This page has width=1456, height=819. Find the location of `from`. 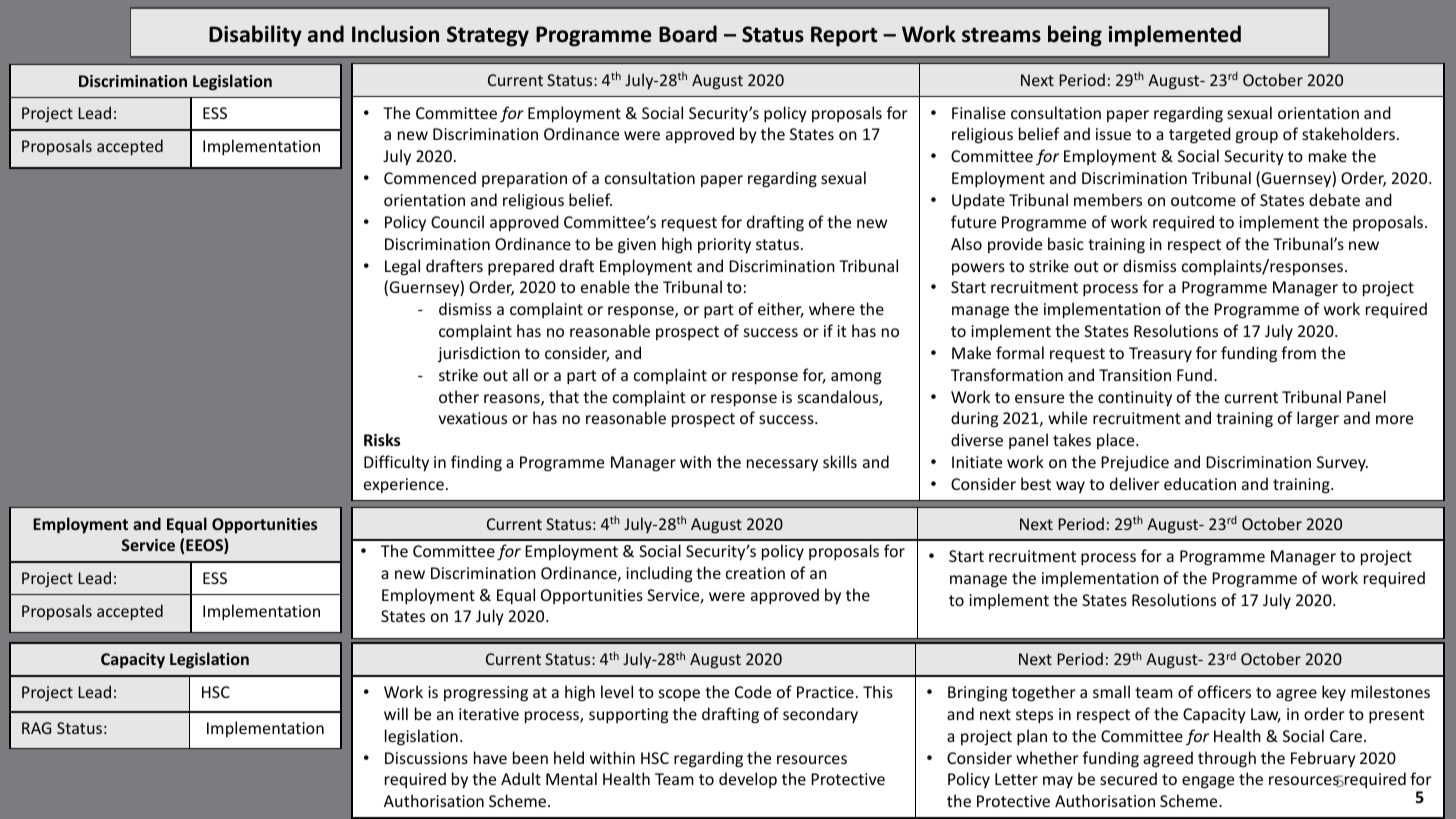

from is located at coordinates (1298, 352).
